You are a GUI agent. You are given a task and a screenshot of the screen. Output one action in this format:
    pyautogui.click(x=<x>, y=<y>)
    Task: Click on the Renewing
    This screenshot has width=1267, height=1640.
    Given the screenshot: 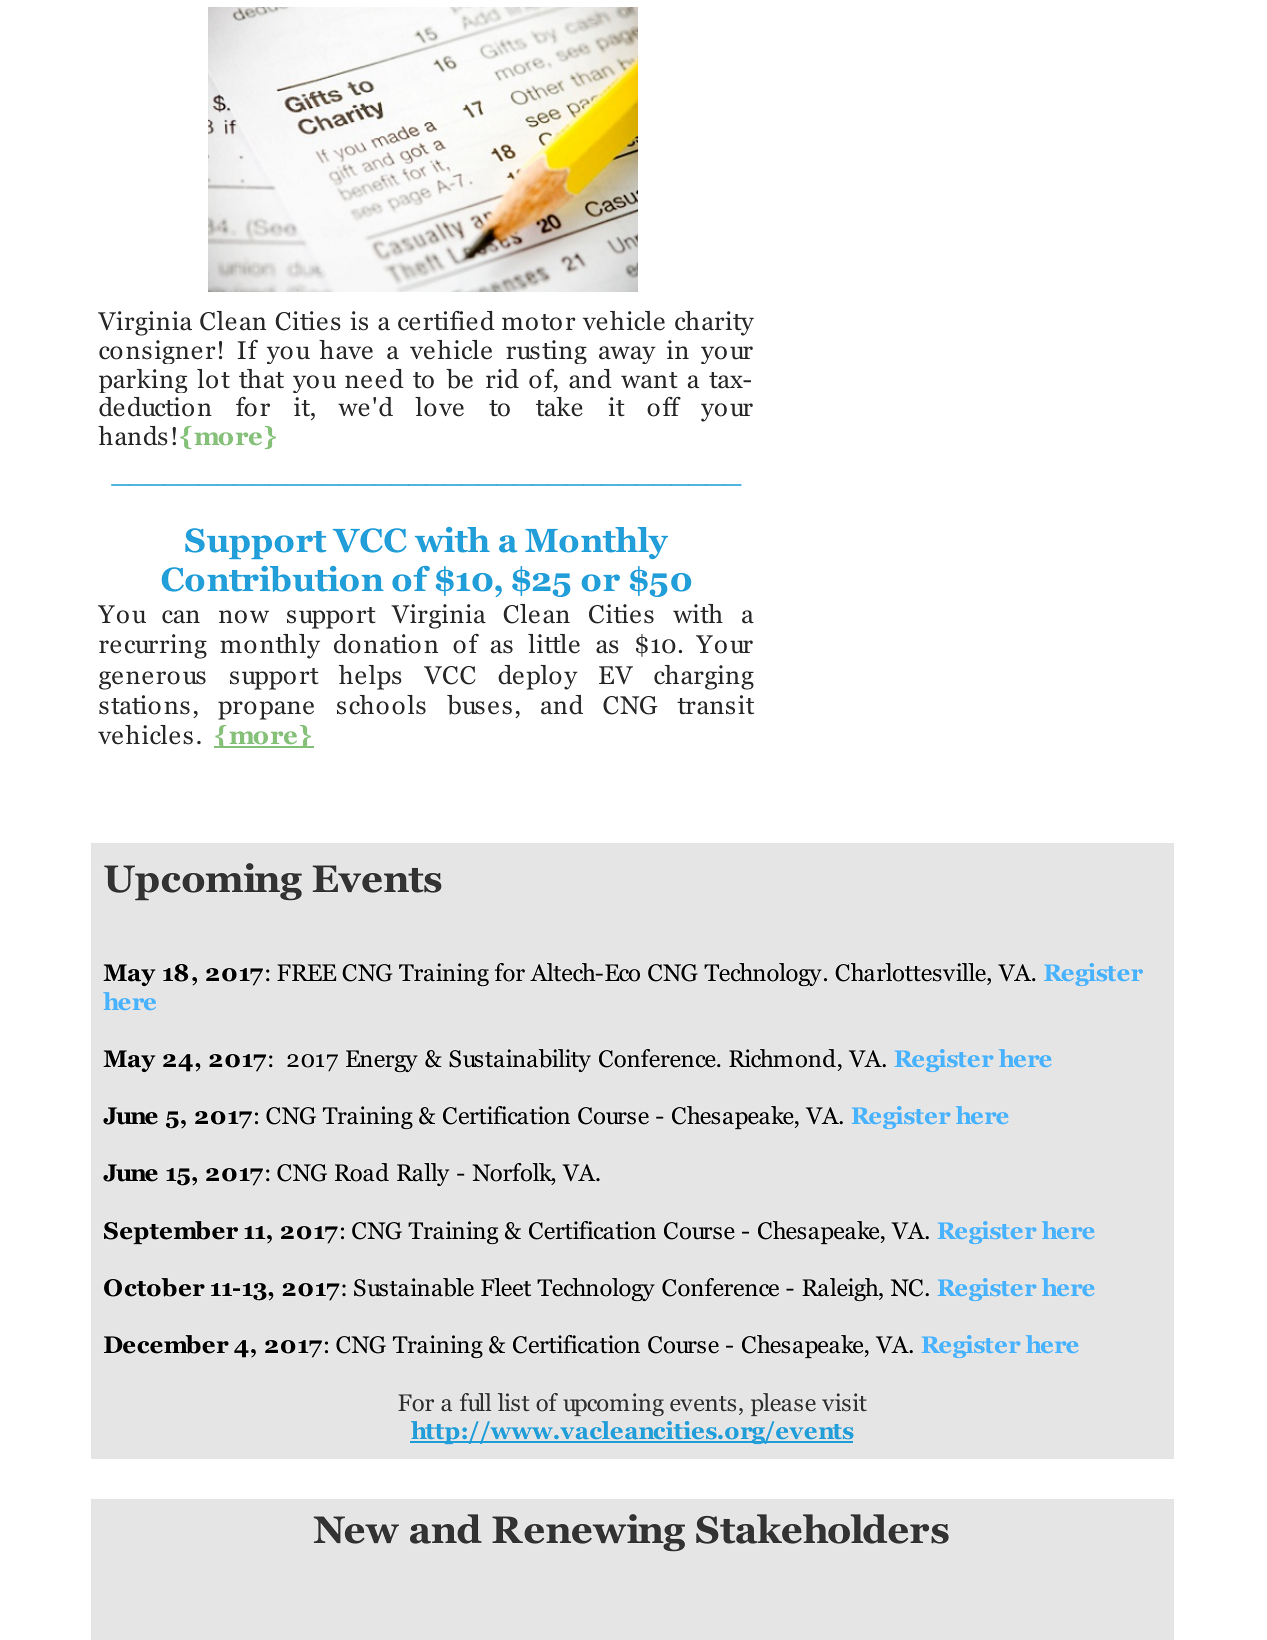 What is the action you would take?
    pyautogui.click(x=588, y=1532)
